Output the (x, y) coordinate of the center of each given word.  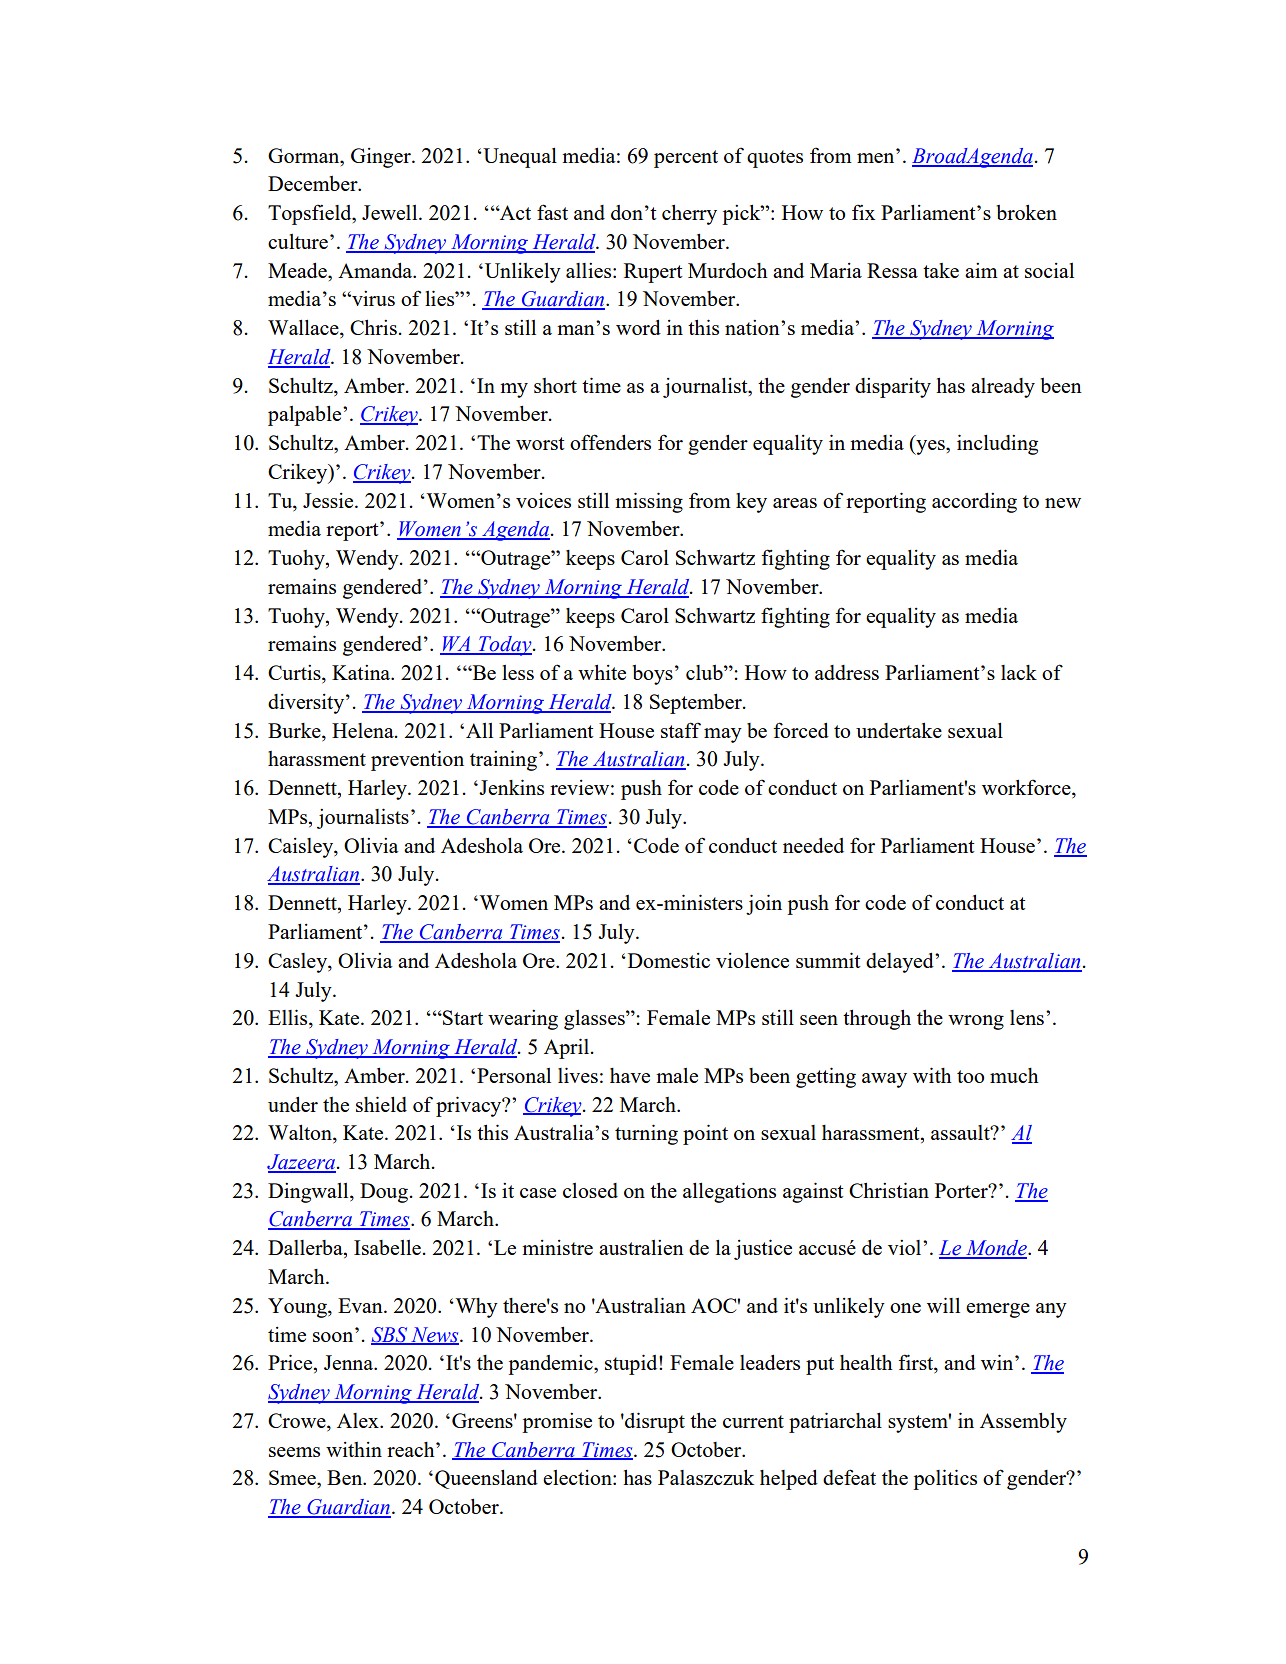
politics (945, 1479)
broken (1026, 212)
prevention (417, 760)
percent (686, 159)
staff (681, 730)
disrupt (654, 1422)
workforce (1027, 788)
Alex (359, 1420)
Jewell (391, 212)
